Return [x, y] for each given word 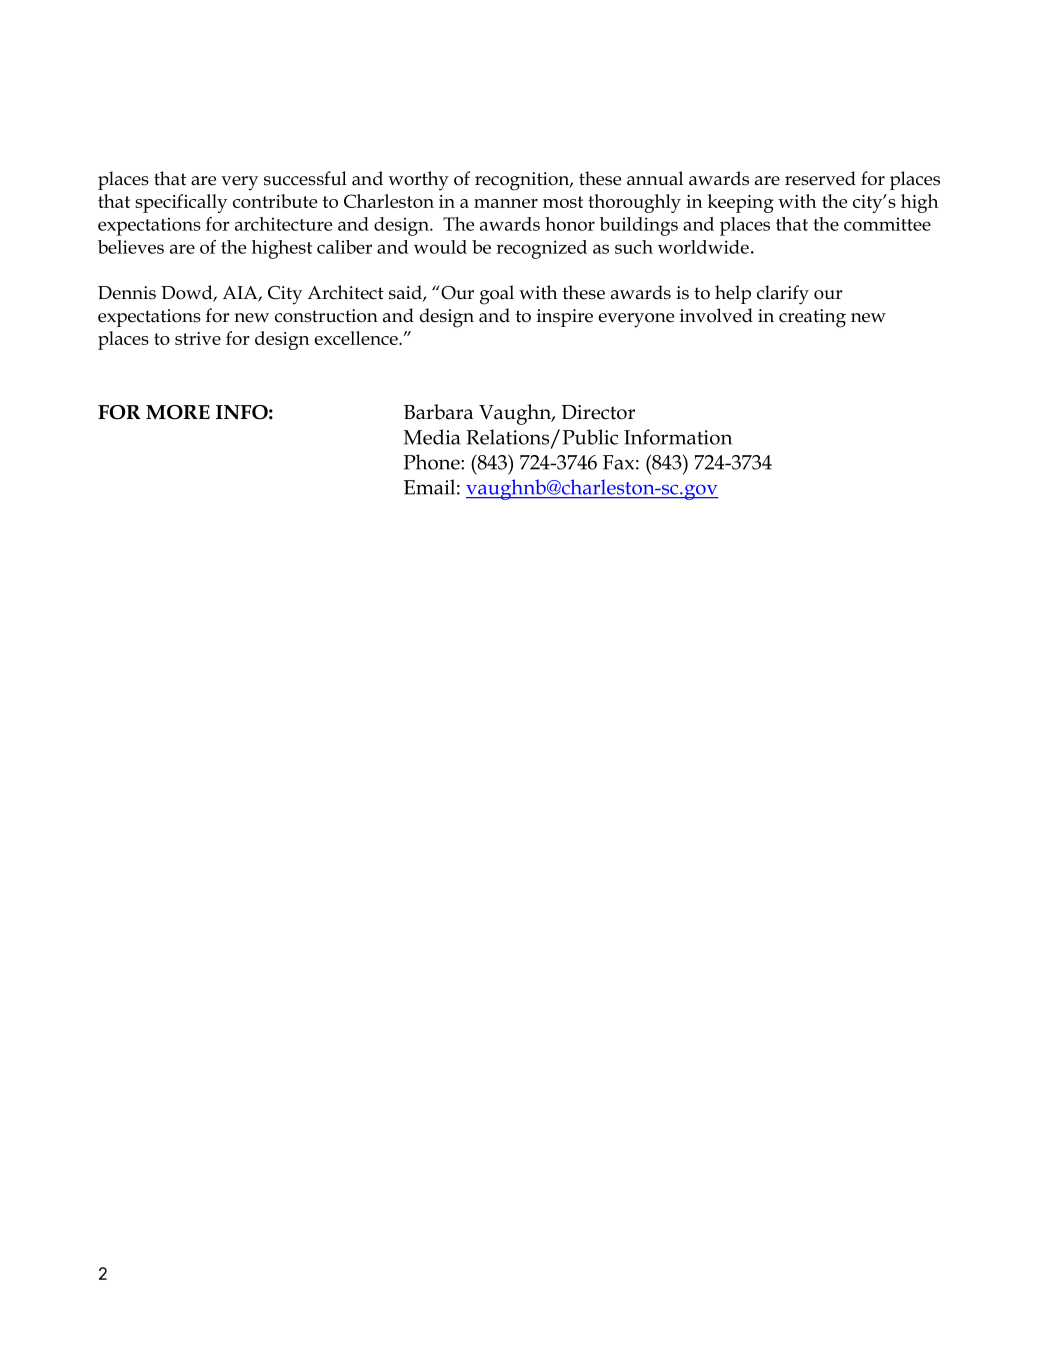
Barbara [438, 412]
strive [198, 338]
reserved [820, 178]
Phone [432, 462]
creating [812, 318]
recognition [523, 181]
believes [131, 247]
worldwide [703, 247]
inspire [565, 318]
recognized [541, 249]
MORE [178, 412]
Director [598, 412]
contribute [275, 201]
